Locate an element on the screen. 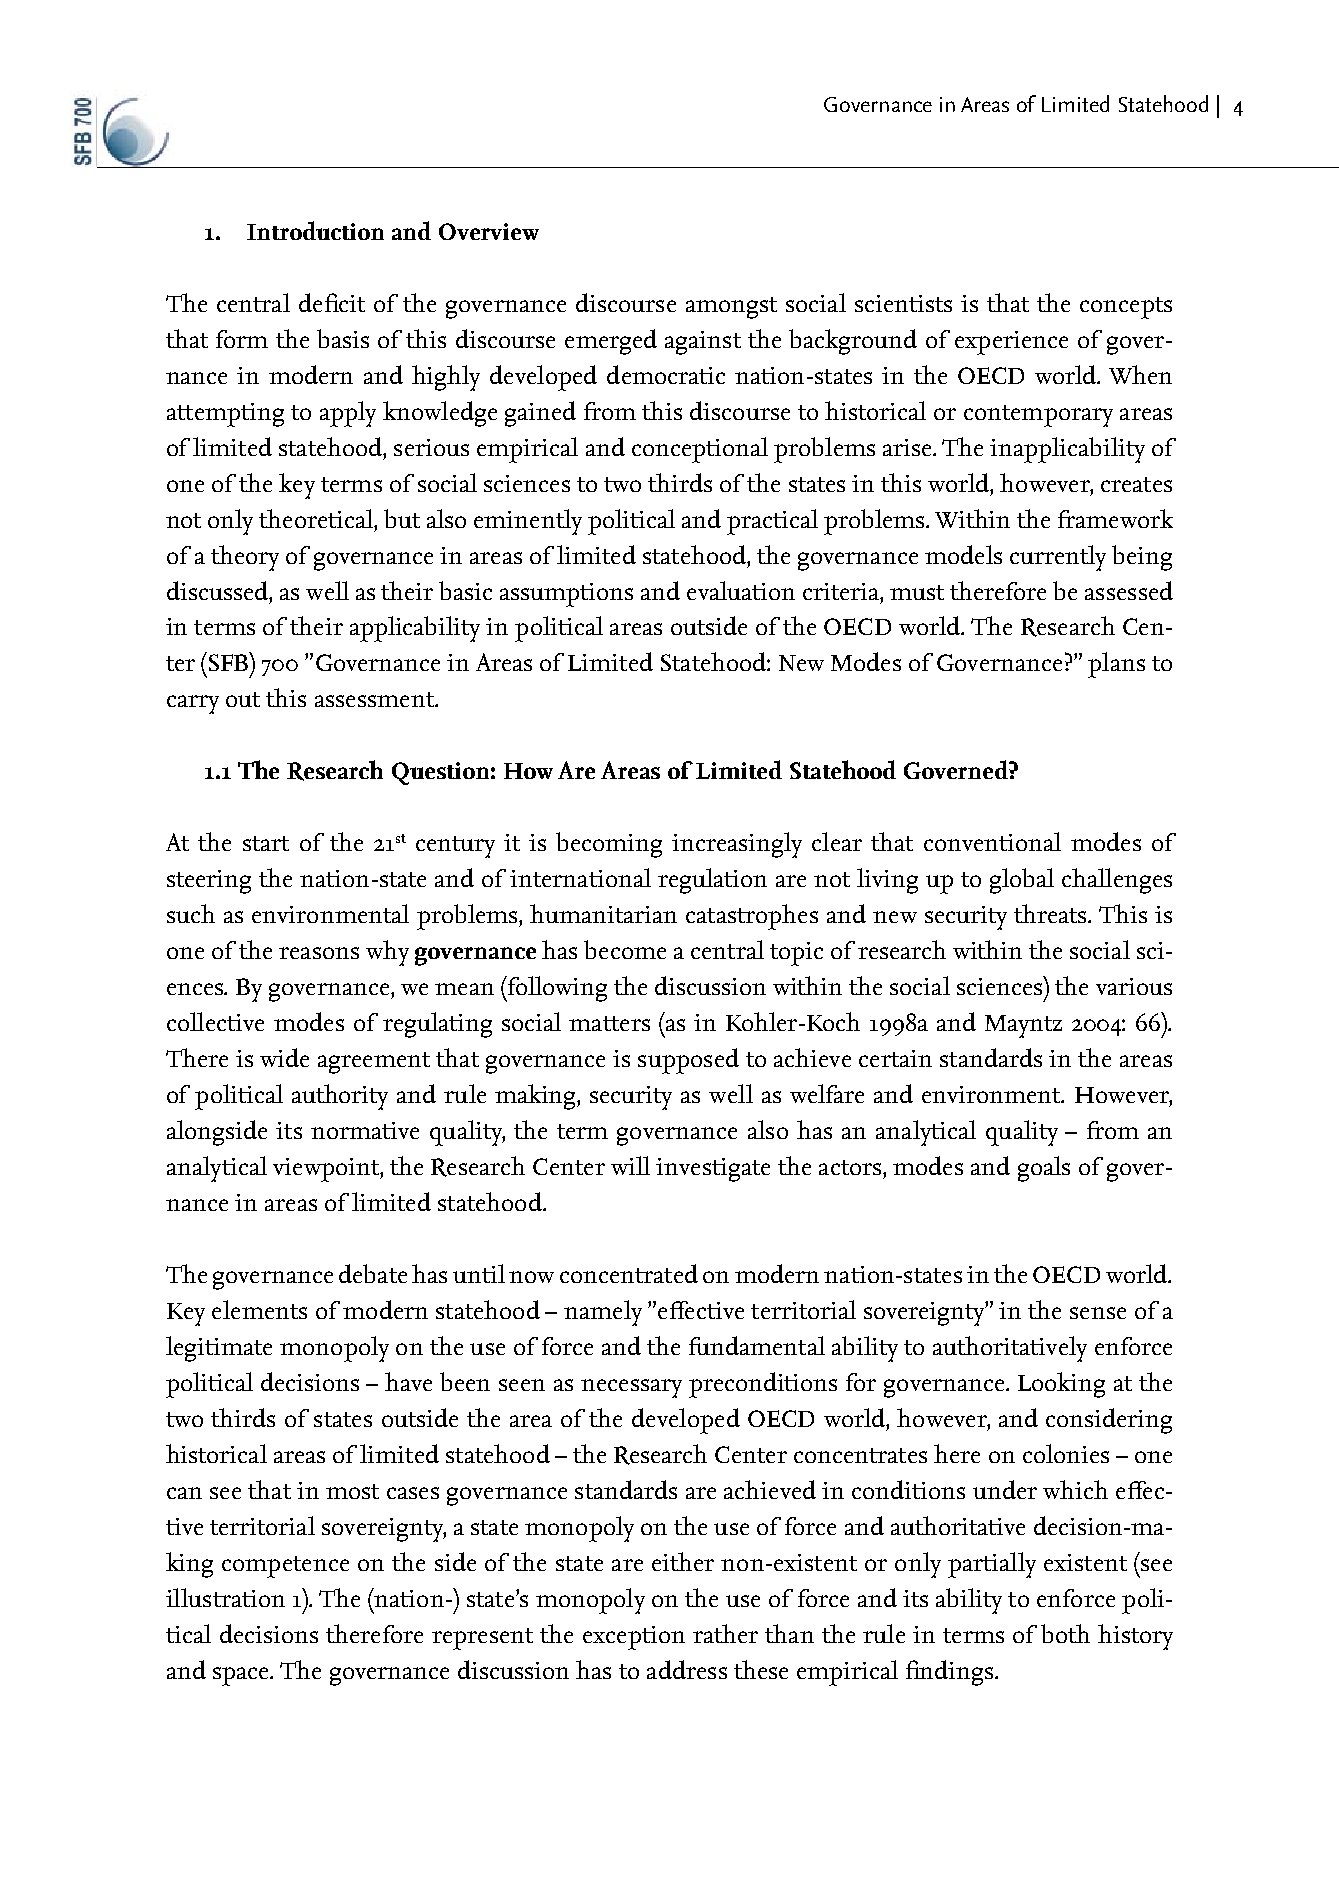 Image resolution: width=1339 pixels, height=1894 pixels. space is located at coordinates (242, 1676).
